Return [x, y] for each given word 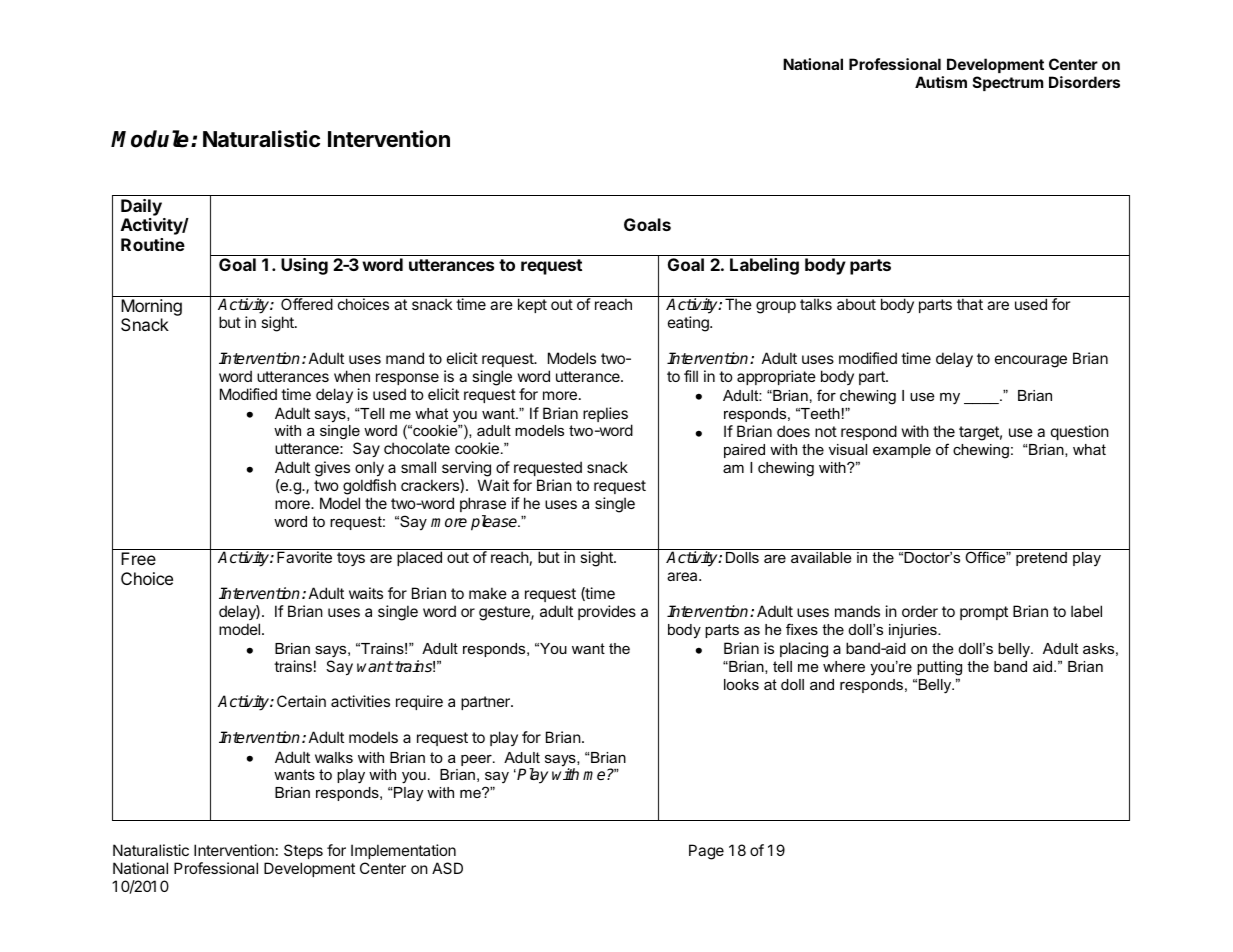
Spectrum [1008, 83]
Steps [303, 853]
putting [939, 668]
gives [332, 469]
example [902, 451]
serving [467, 470]
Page [706, 852]
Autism [941, 82]
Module [151, 139]
